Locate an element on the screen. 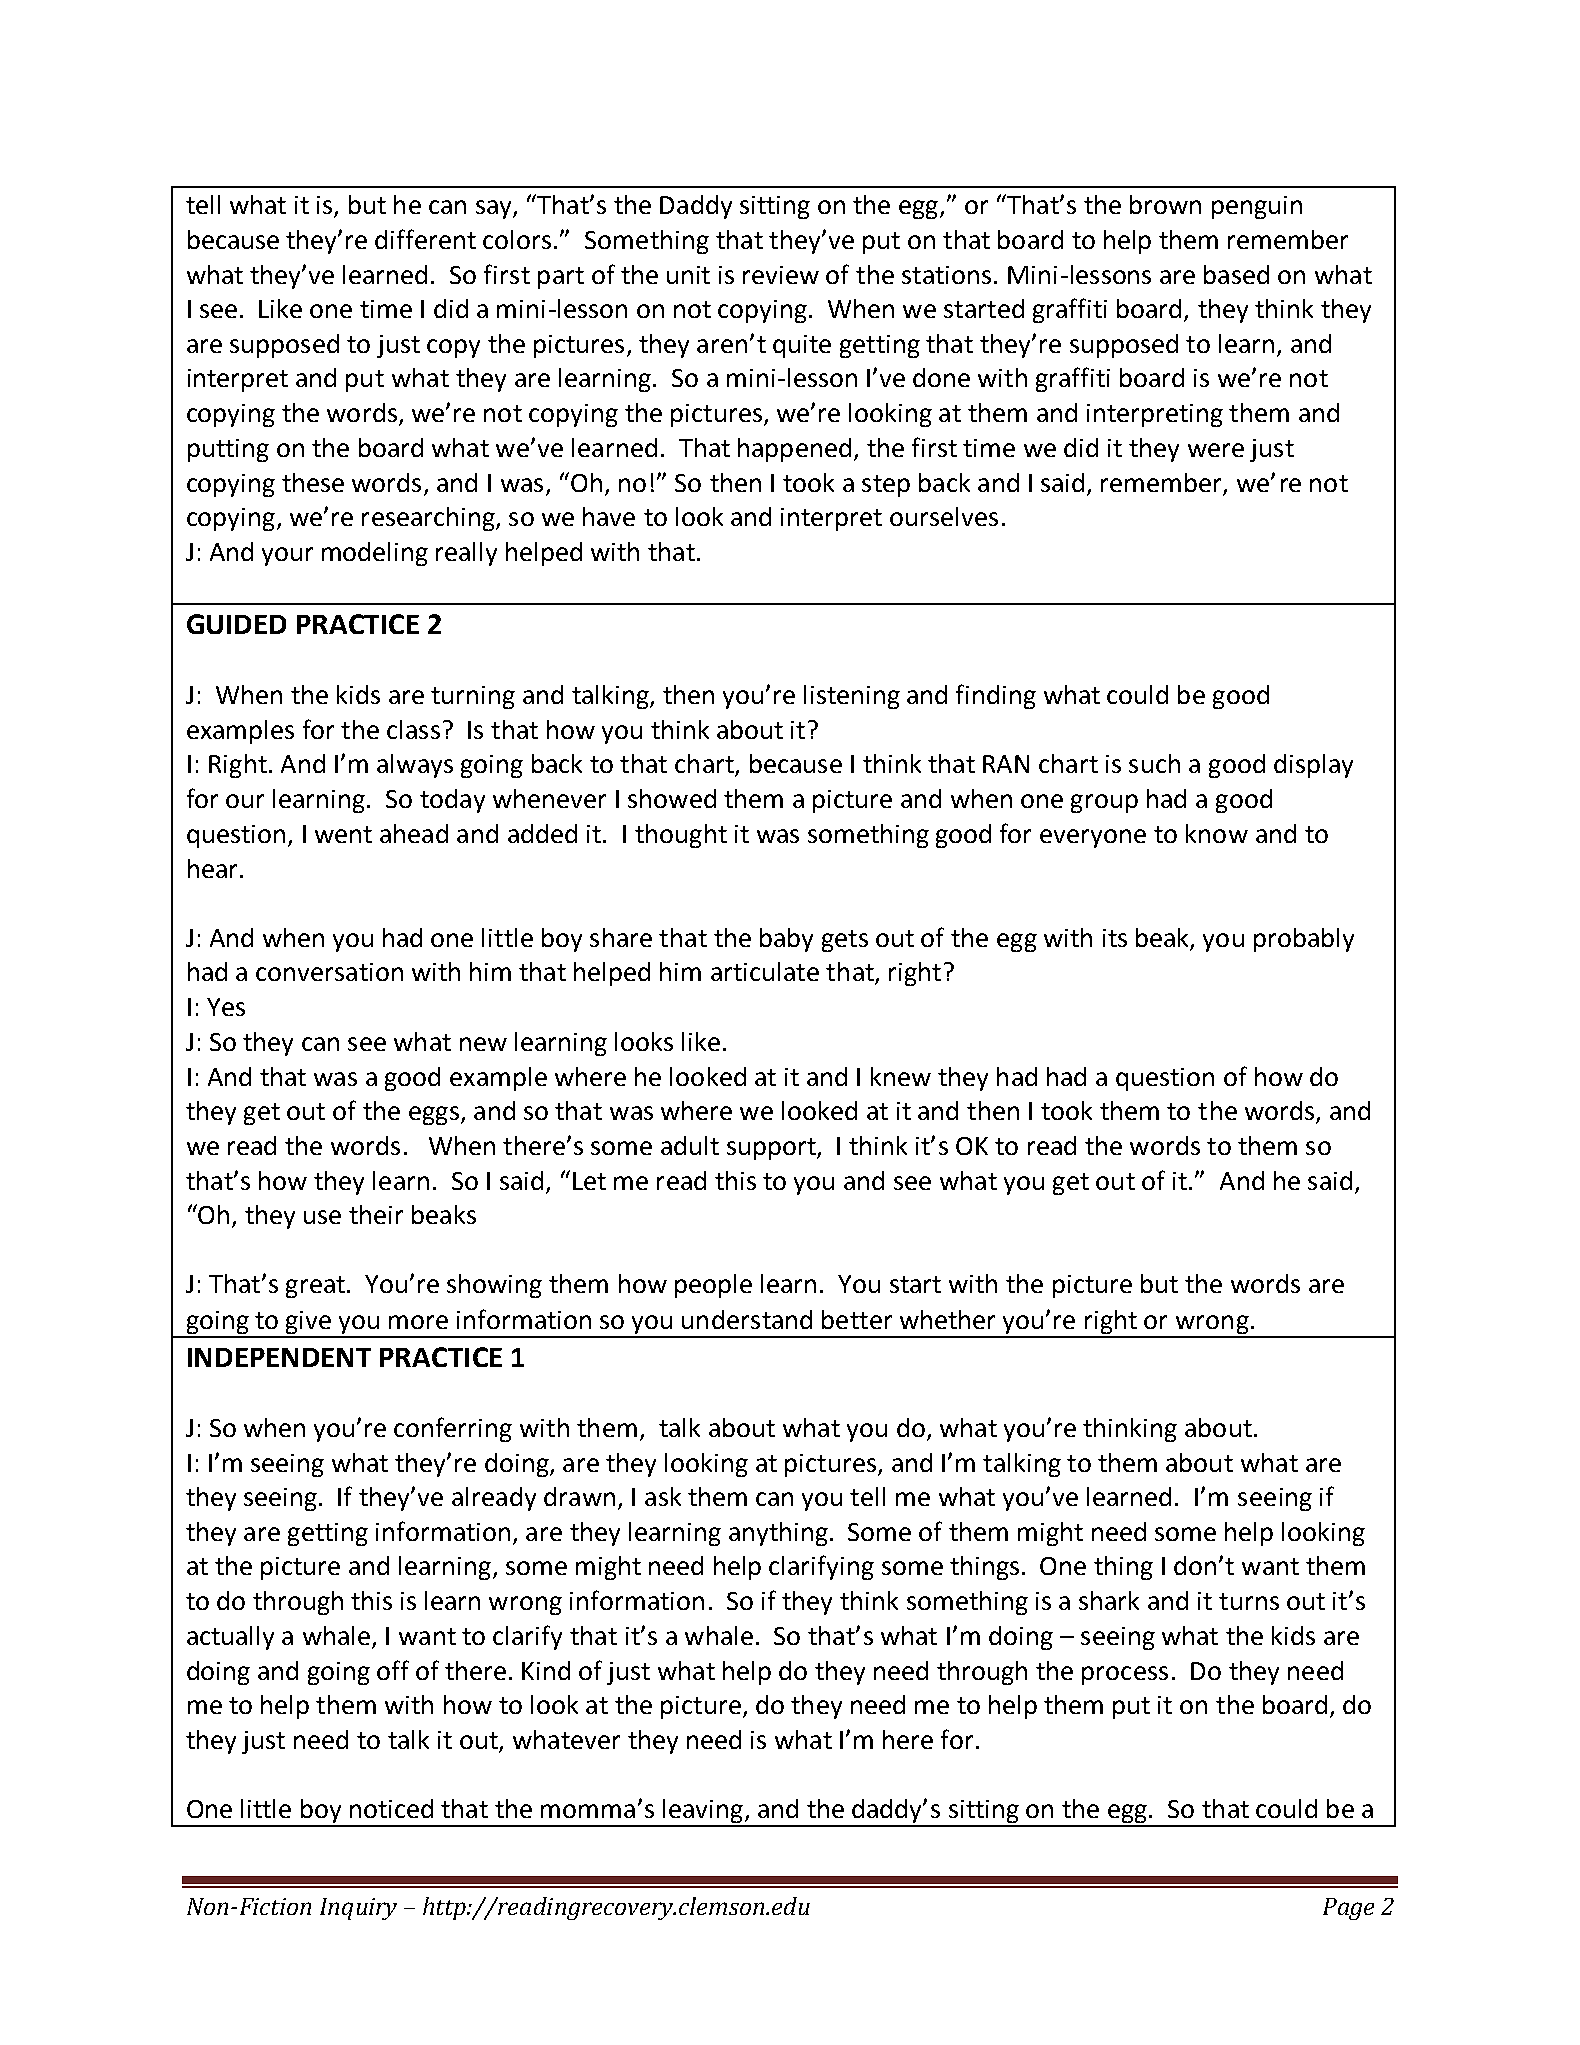  based is located at coordinates (1236, 274).
